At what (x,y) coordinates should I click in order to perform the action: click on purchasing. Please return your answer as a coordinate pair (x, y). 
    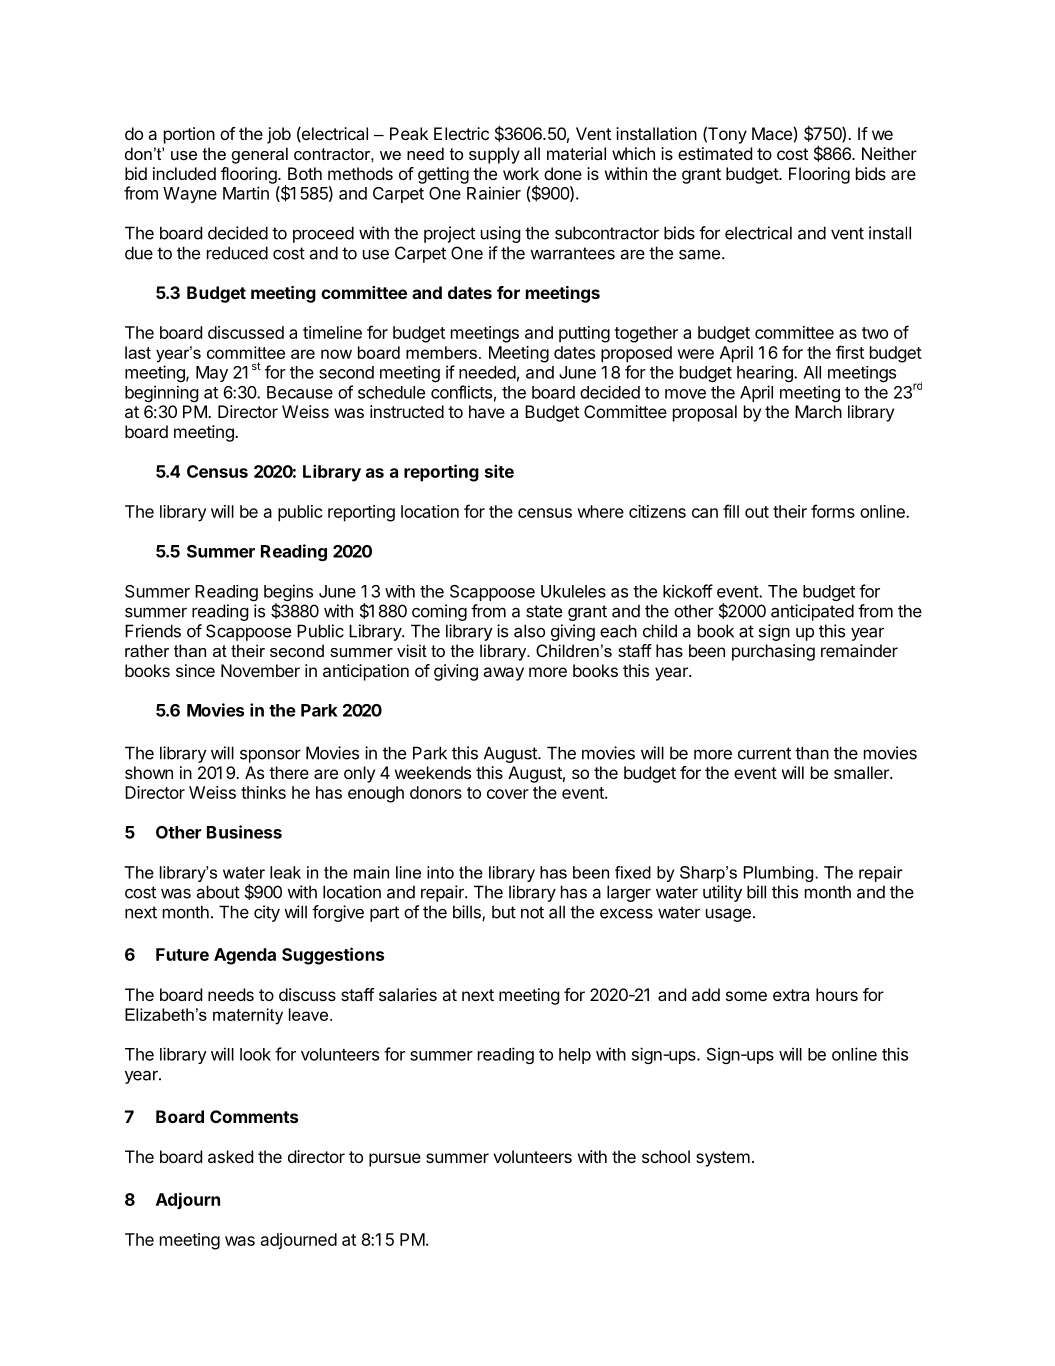
    Looking at the image, I should click on (773, 652).
